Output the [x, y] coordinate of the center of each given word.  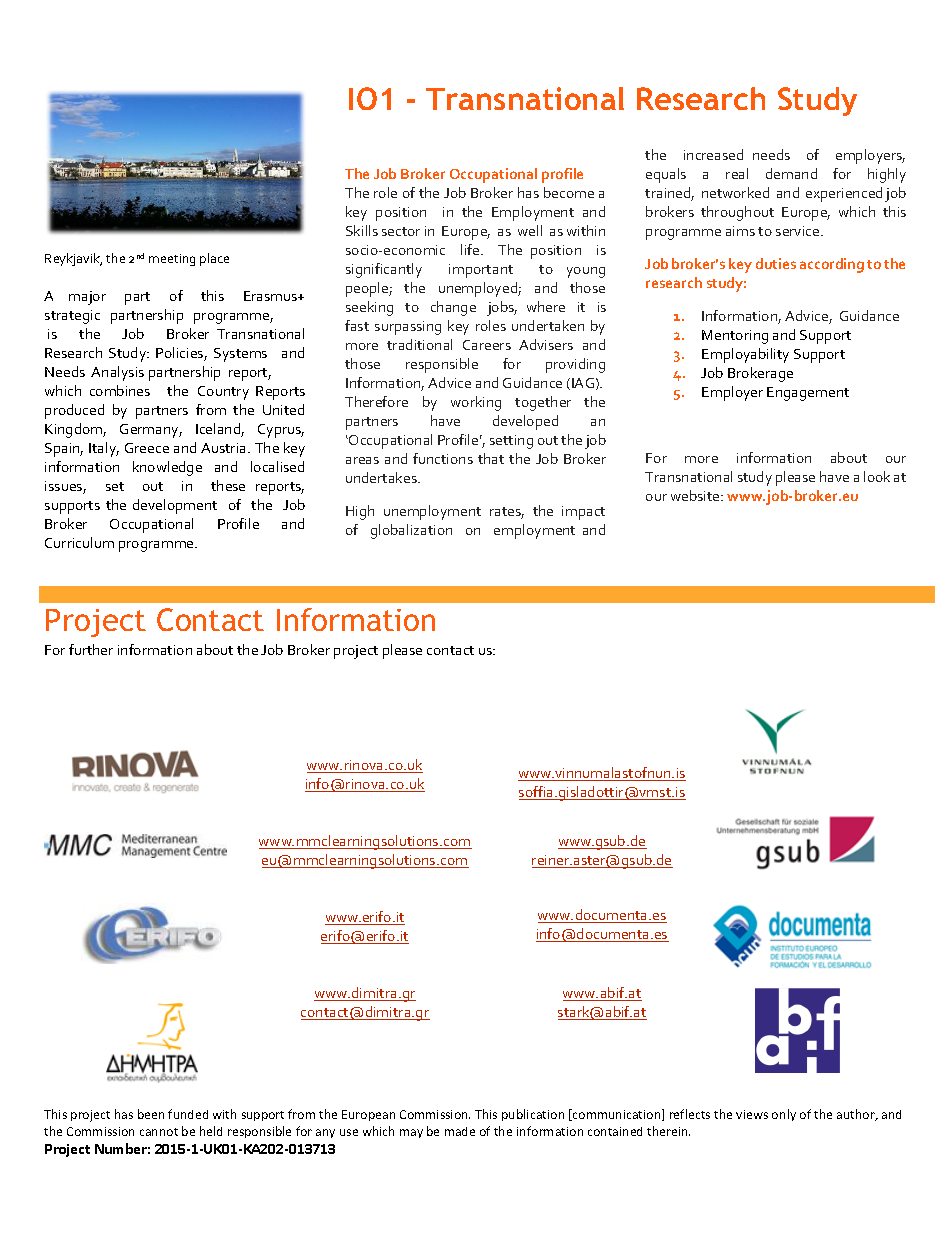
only [784, 1115]
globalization [411, 531]
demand [791, 173]
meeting [172, 260]
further [91, 649]
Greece [147, 448]
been [151, 1114]
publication [533, 1115]
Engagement [808, 394]
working [476, 403]
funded [188, 1114]
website [696, 495]
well [530, 230]
